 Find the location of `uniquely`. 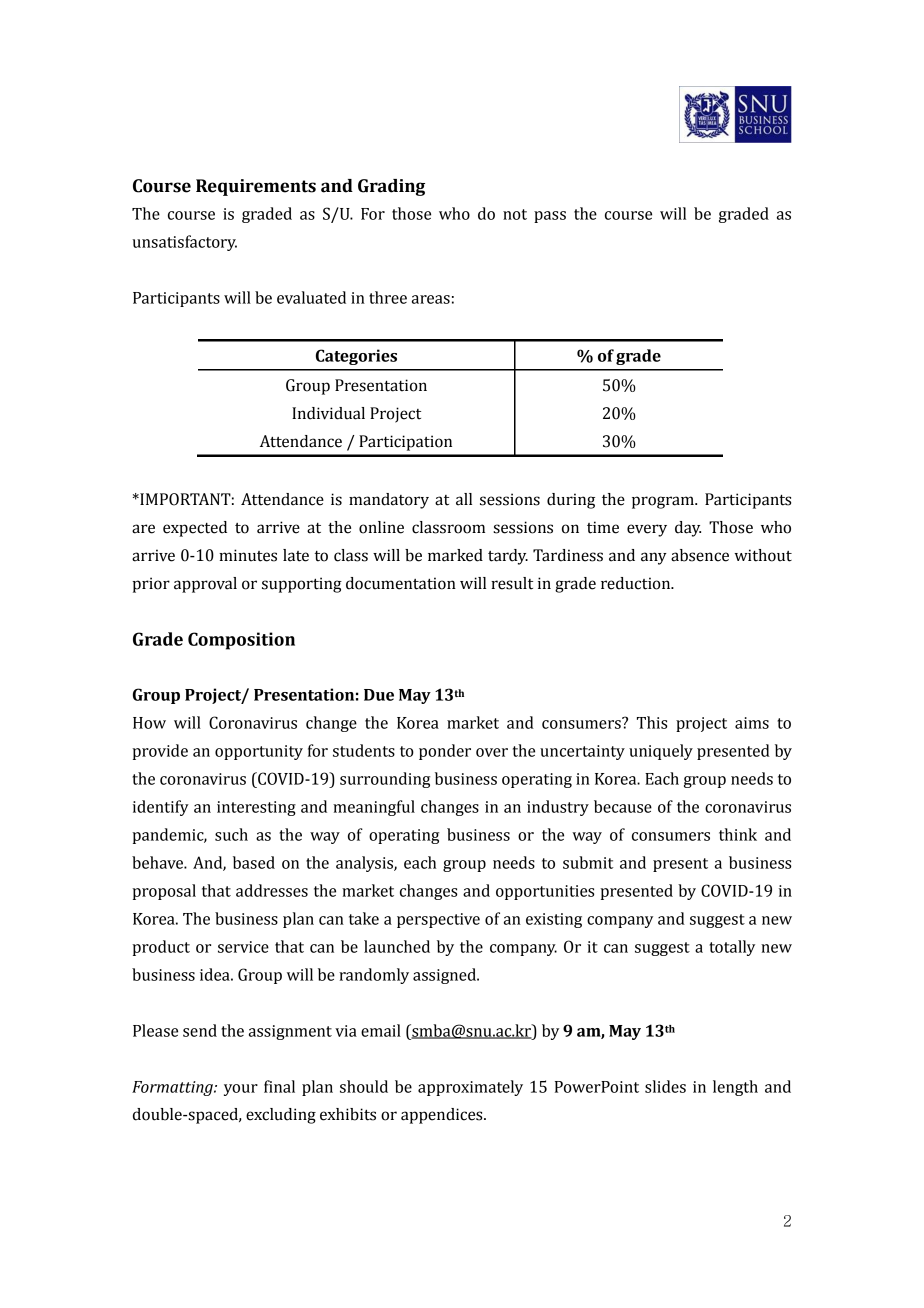

uniquely is located at coordinates (661, 752).
